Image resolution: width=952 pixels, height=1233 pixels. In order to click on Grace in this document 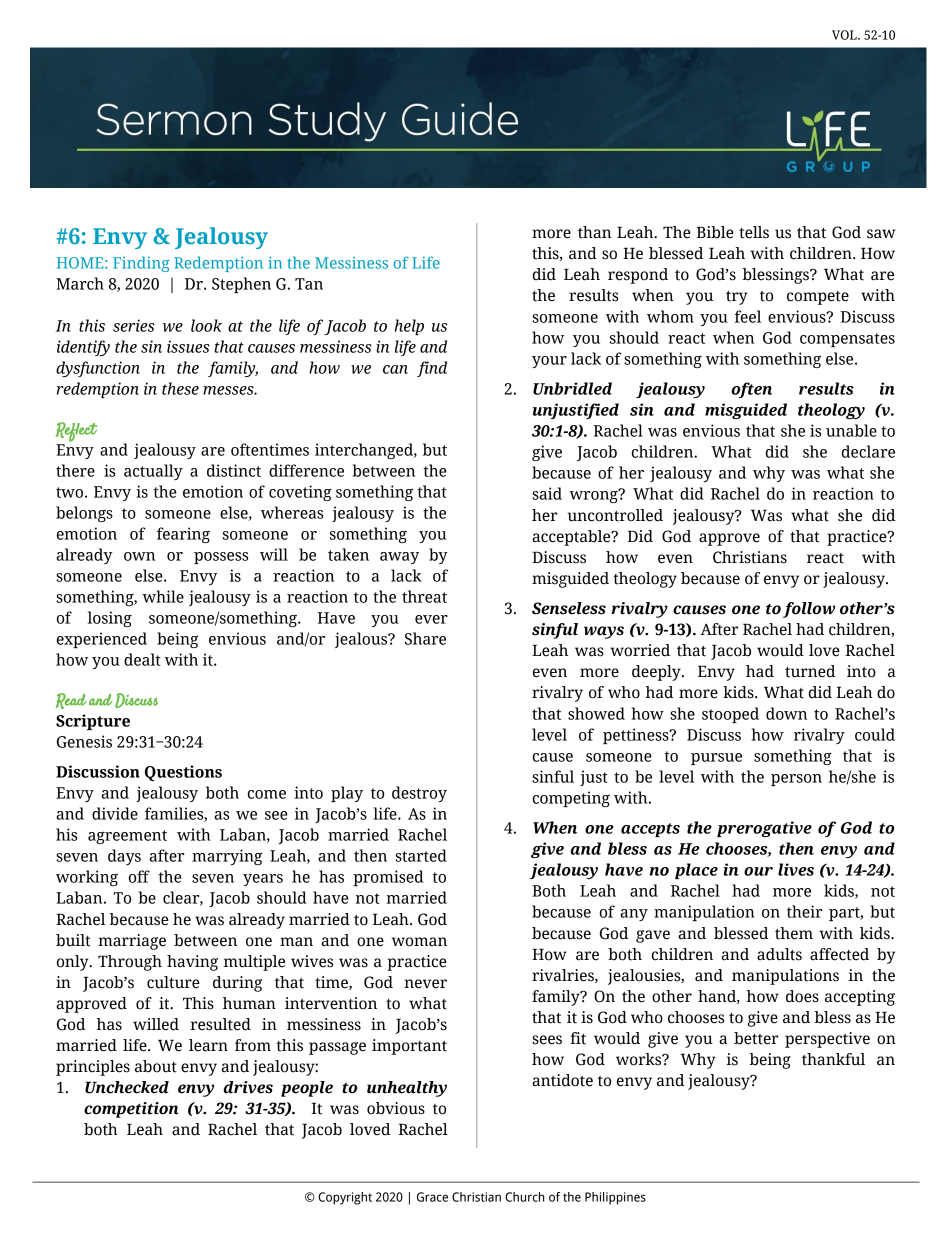, I will do `click(432, 1197)`.
